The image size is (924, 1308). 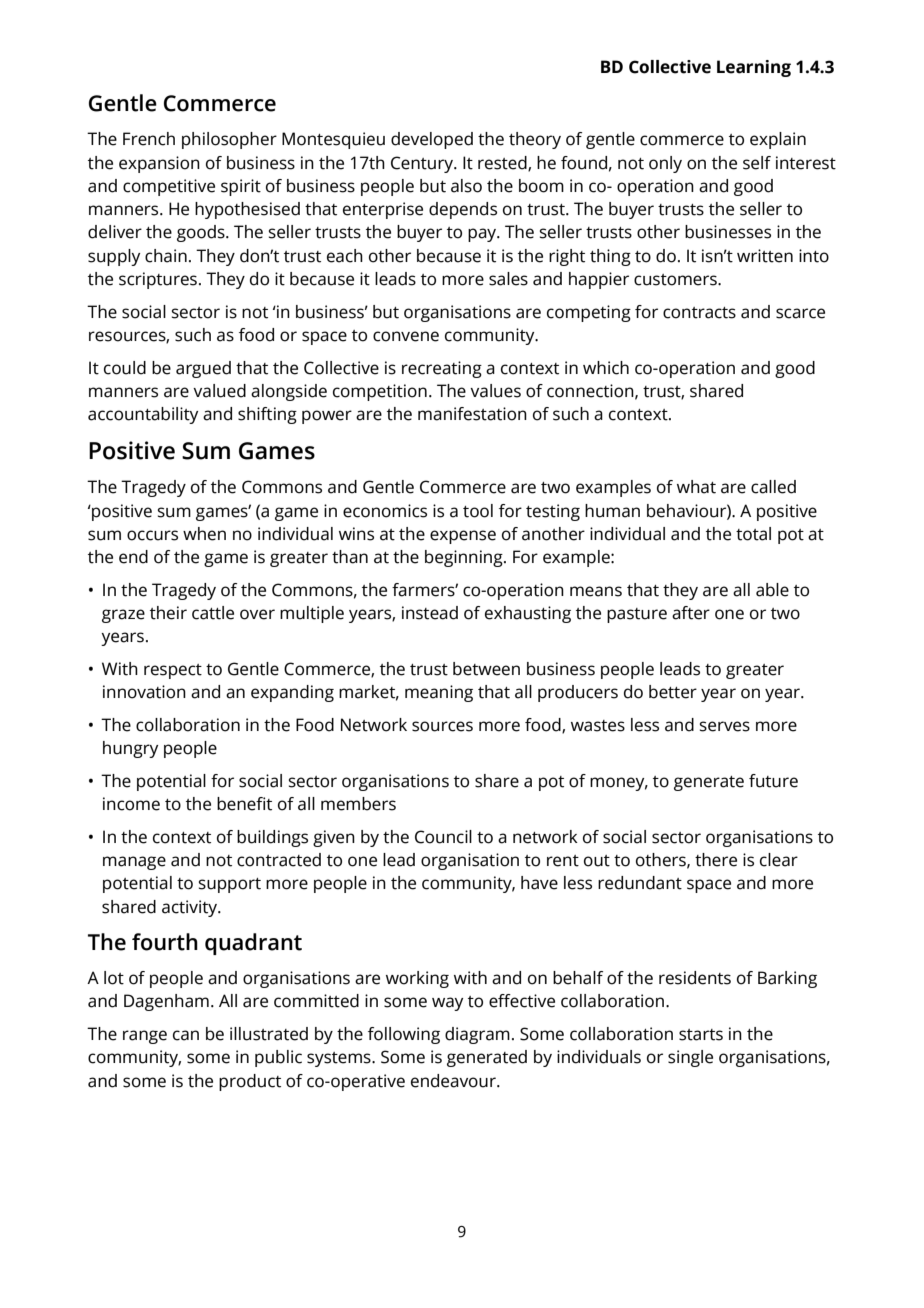 What do you see at coordinates (465, 558) in the document?
I see `beginning` at bounding box center [465, 558].
